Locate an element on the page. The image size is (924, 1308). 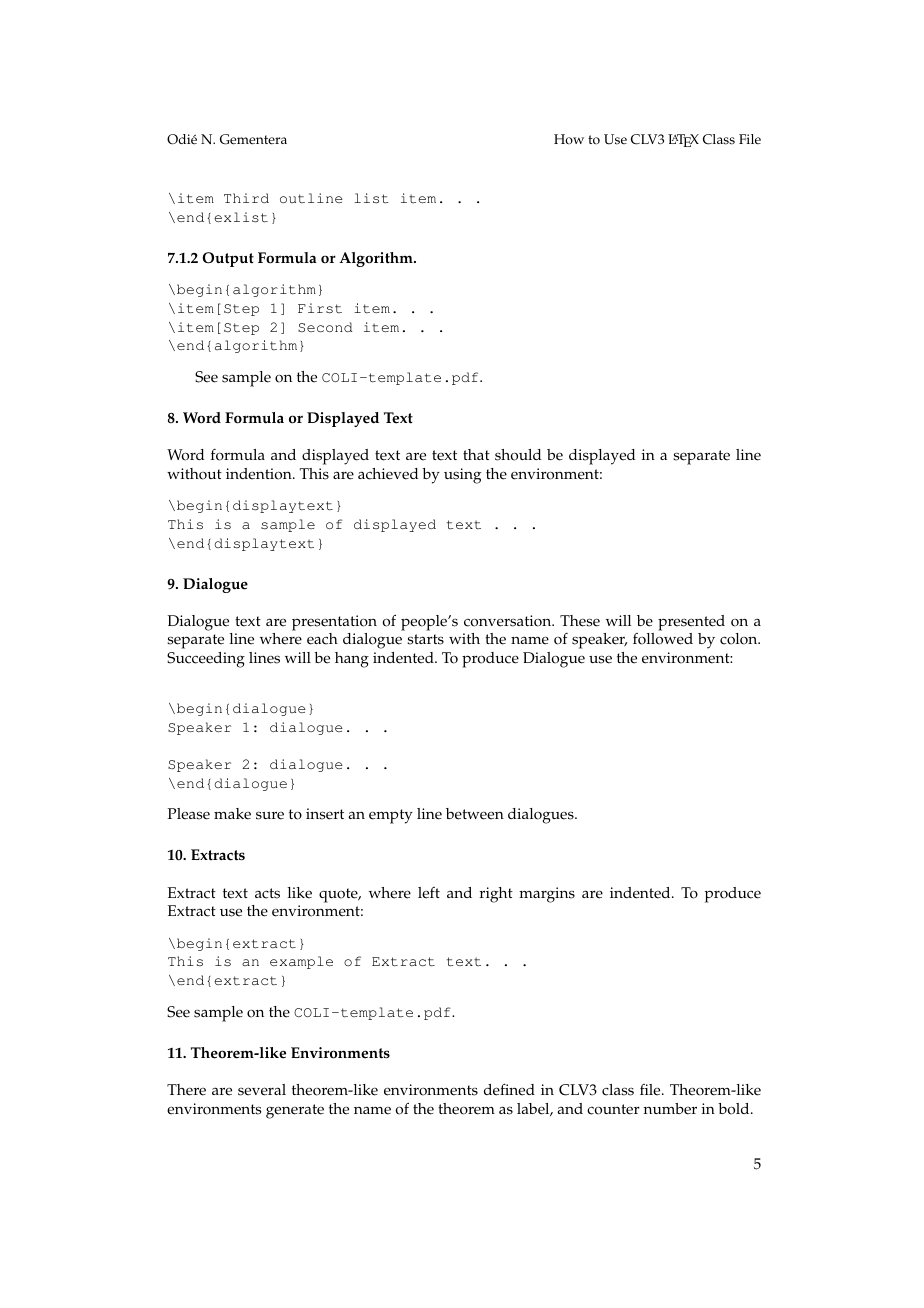
several is located at coordinates (262, 1090).
